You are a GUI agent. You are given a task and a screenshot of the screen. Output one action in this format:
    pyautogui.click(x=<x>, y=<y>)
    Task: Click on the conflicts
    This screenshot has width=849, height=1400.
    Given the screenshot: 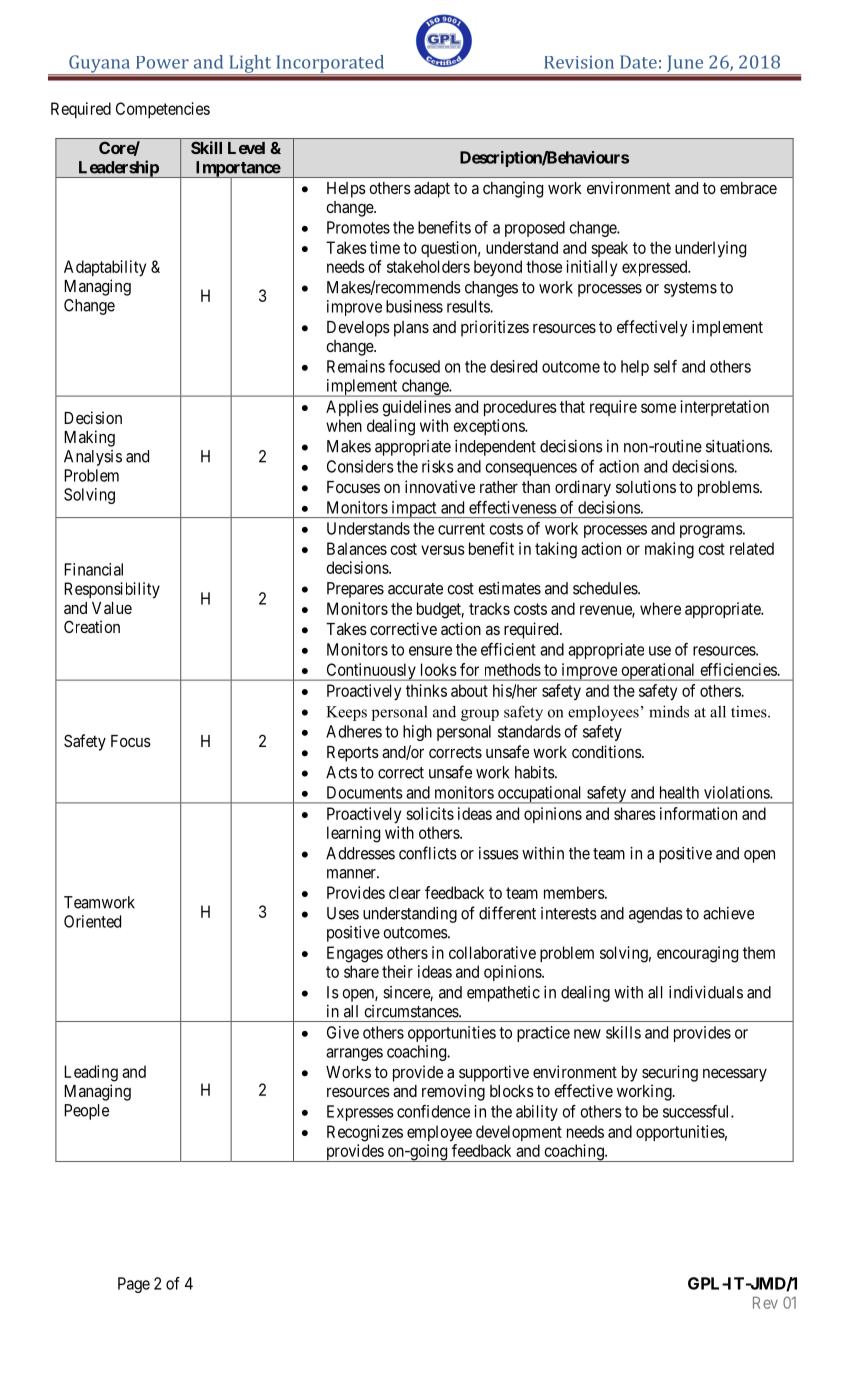 What is the action you would take?
    pyautogui.click(x=428, y=853)
